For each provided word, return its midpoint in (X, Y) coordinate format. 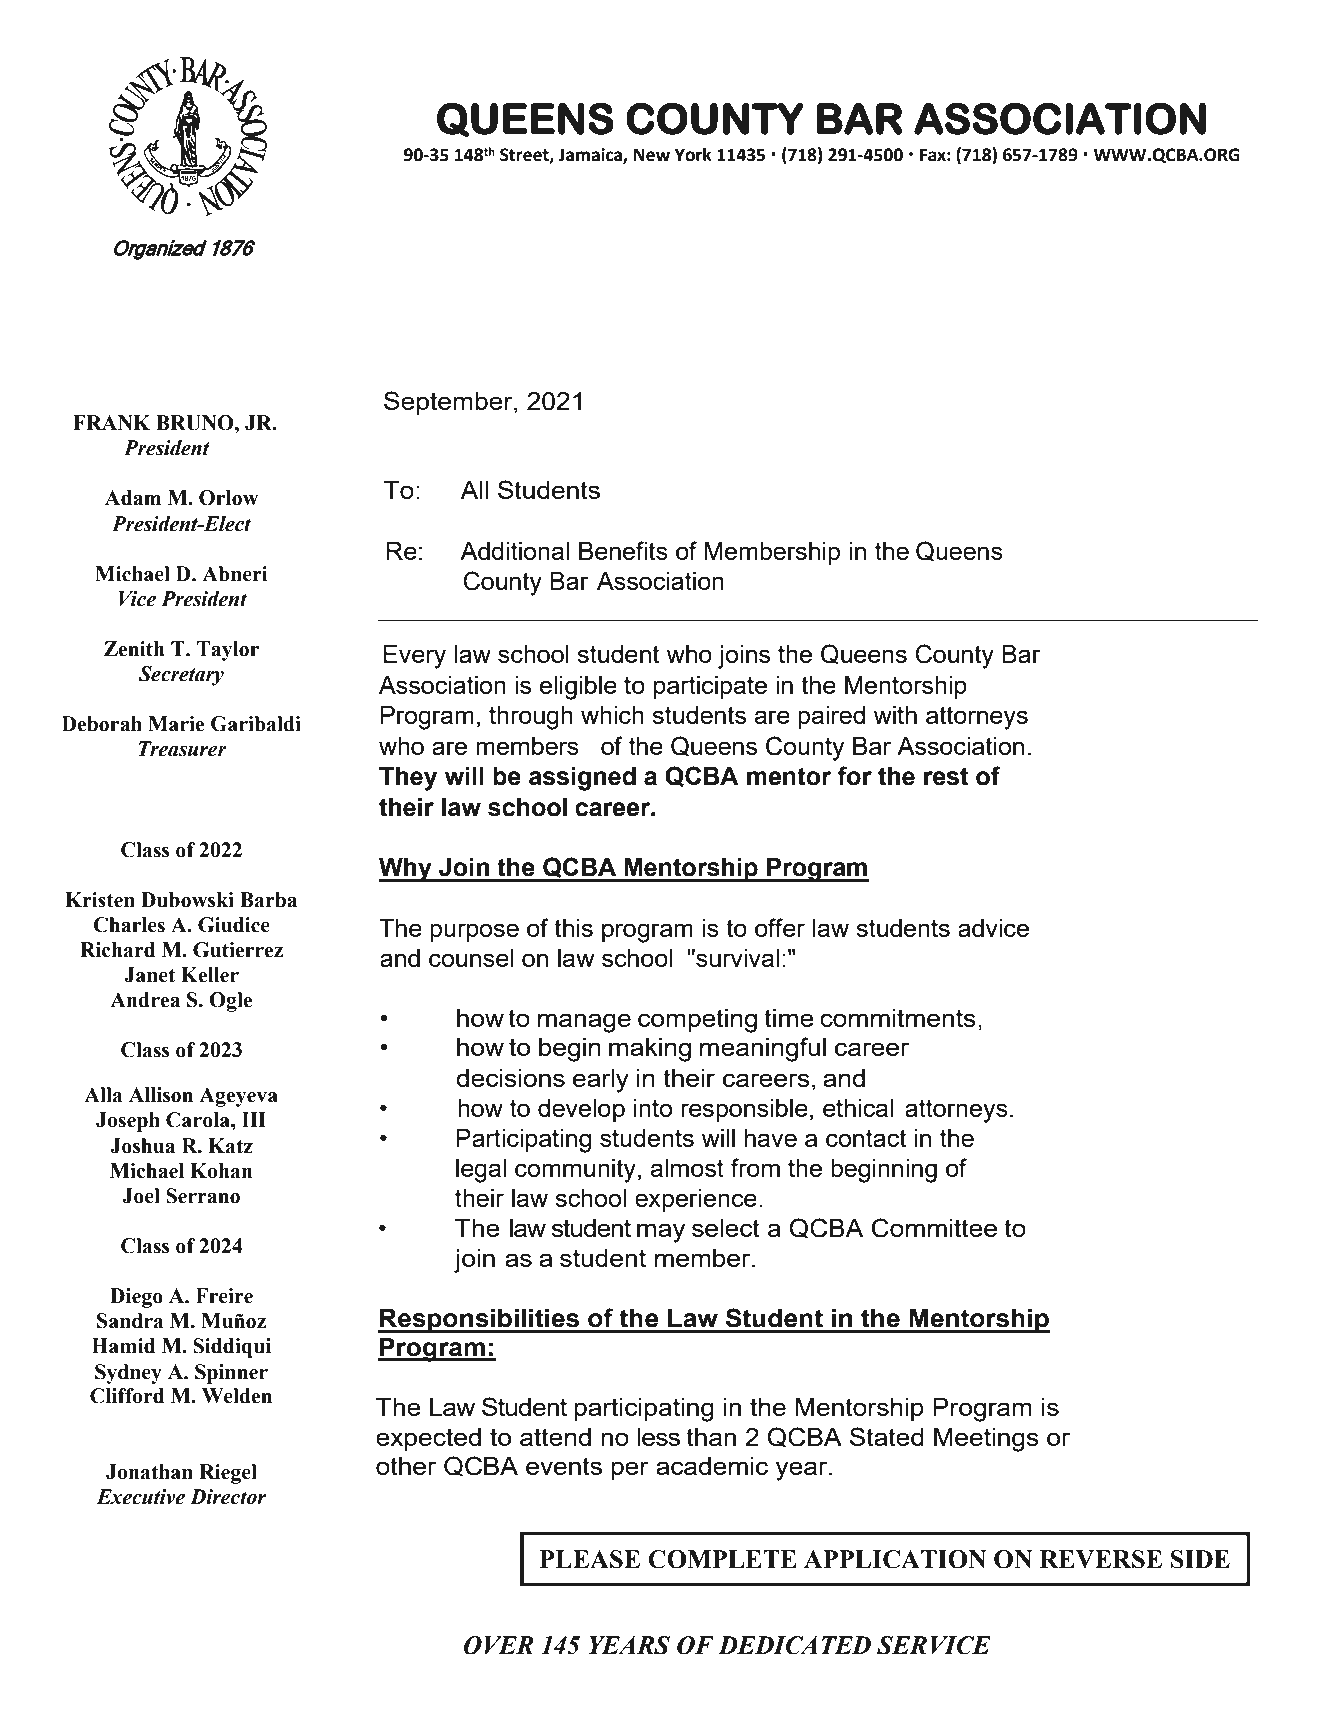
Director (228, 1497)
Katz (230, 1146)
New (652, 155)
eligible (578, 688)
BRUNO (196, 423)
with (895, 715)
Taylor (228, 651)
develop (581, 1110)
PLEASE (590, 1559)
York (693, 155)
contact (866, 1138)
